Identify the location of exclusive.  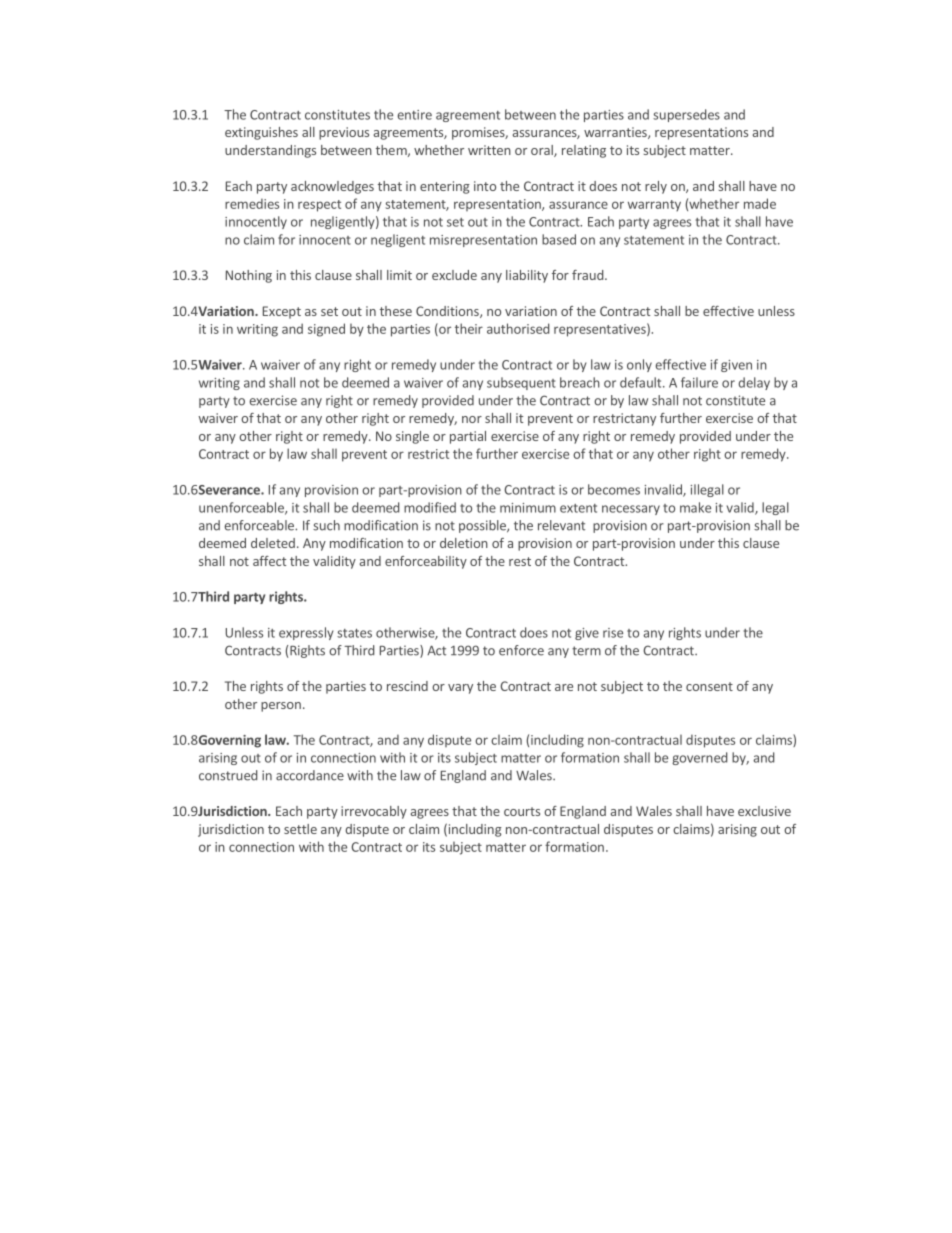
(764, 811).
